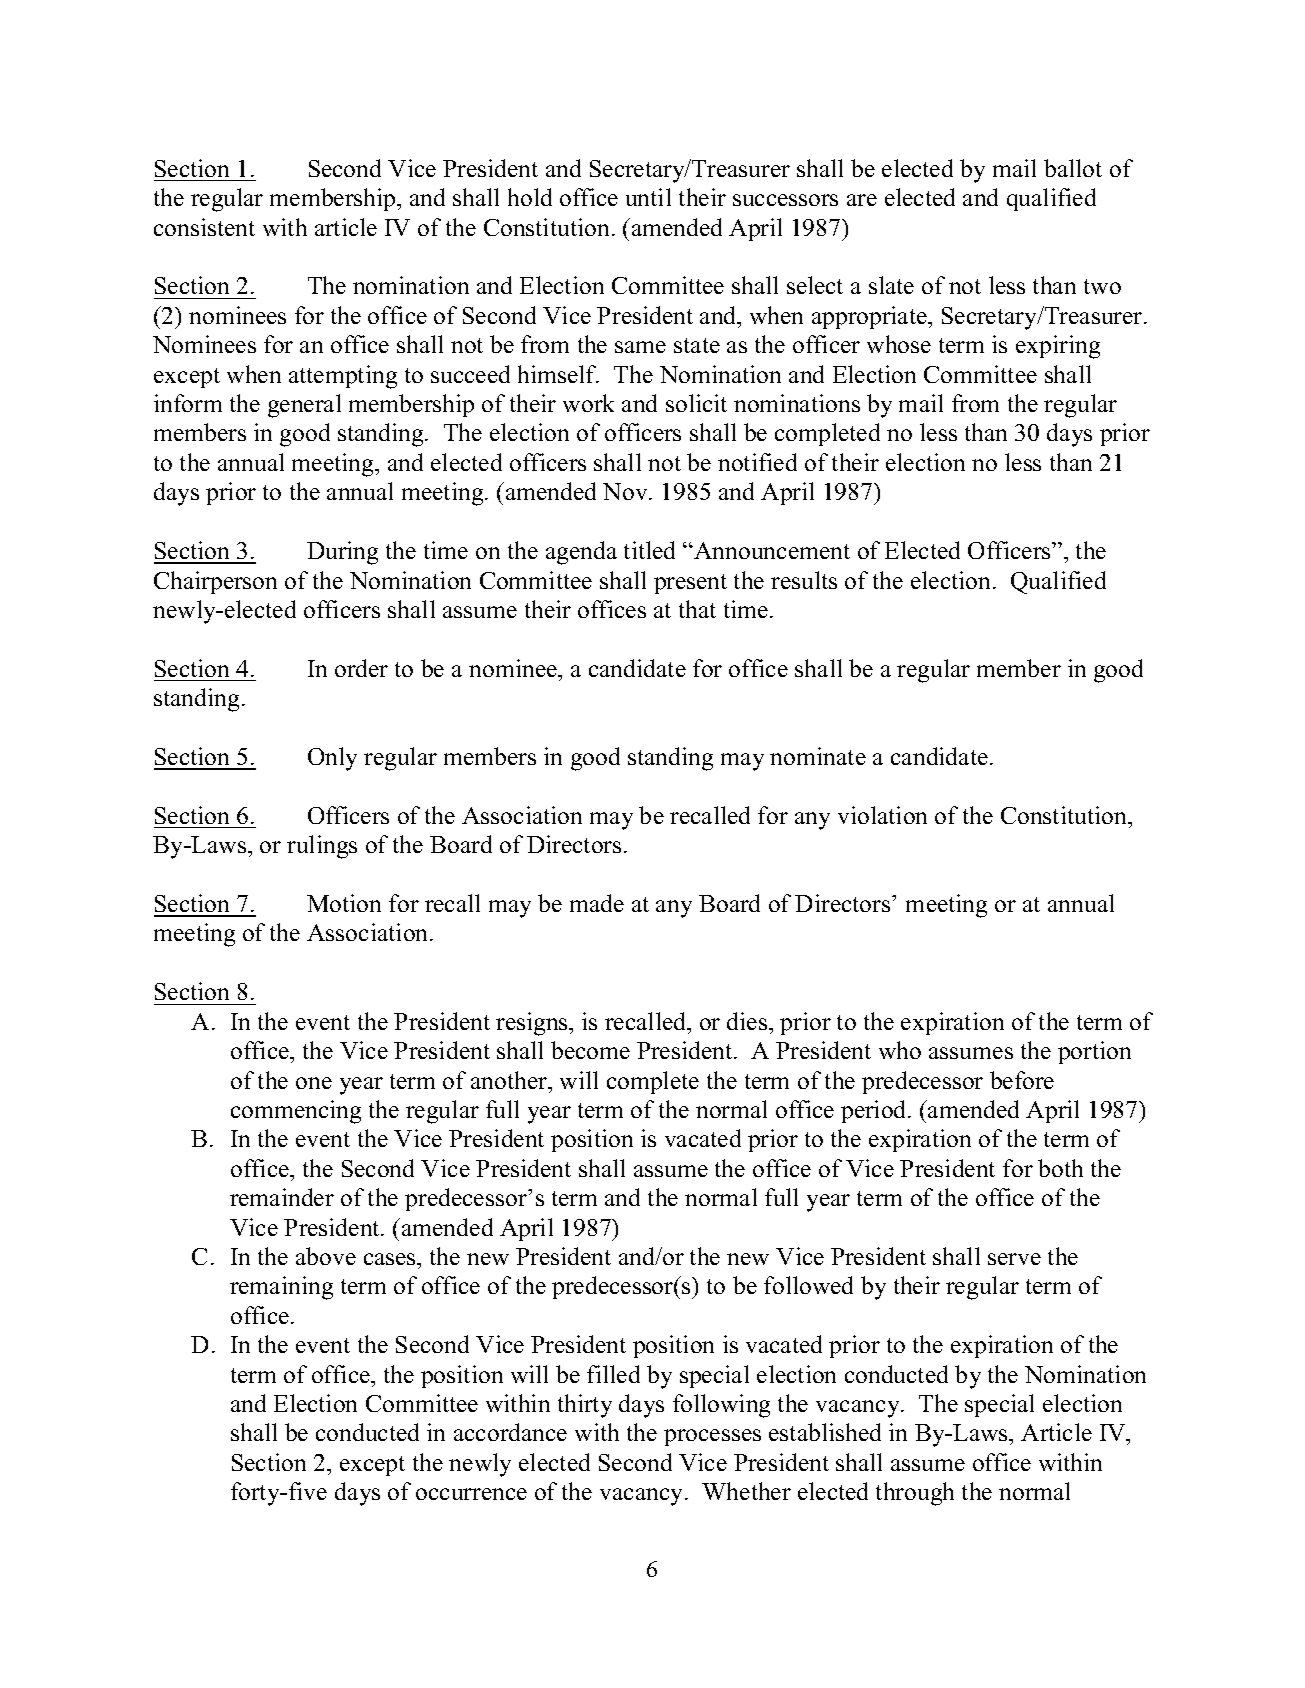 The image size is (1305, 1688). I want to click on through, so click(915, 1494).
